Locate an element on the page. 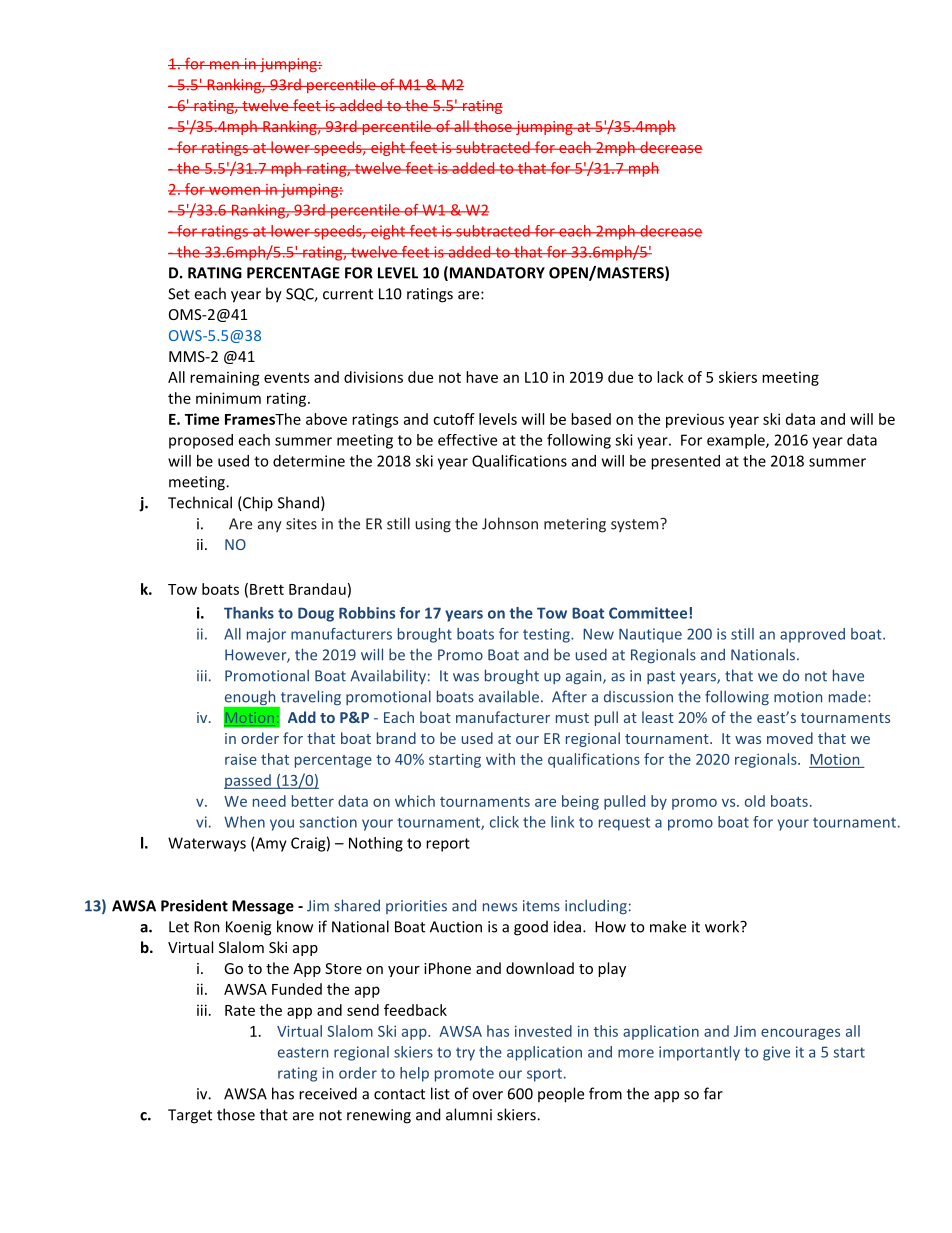  divisions is located at coordinates (373, 377).
